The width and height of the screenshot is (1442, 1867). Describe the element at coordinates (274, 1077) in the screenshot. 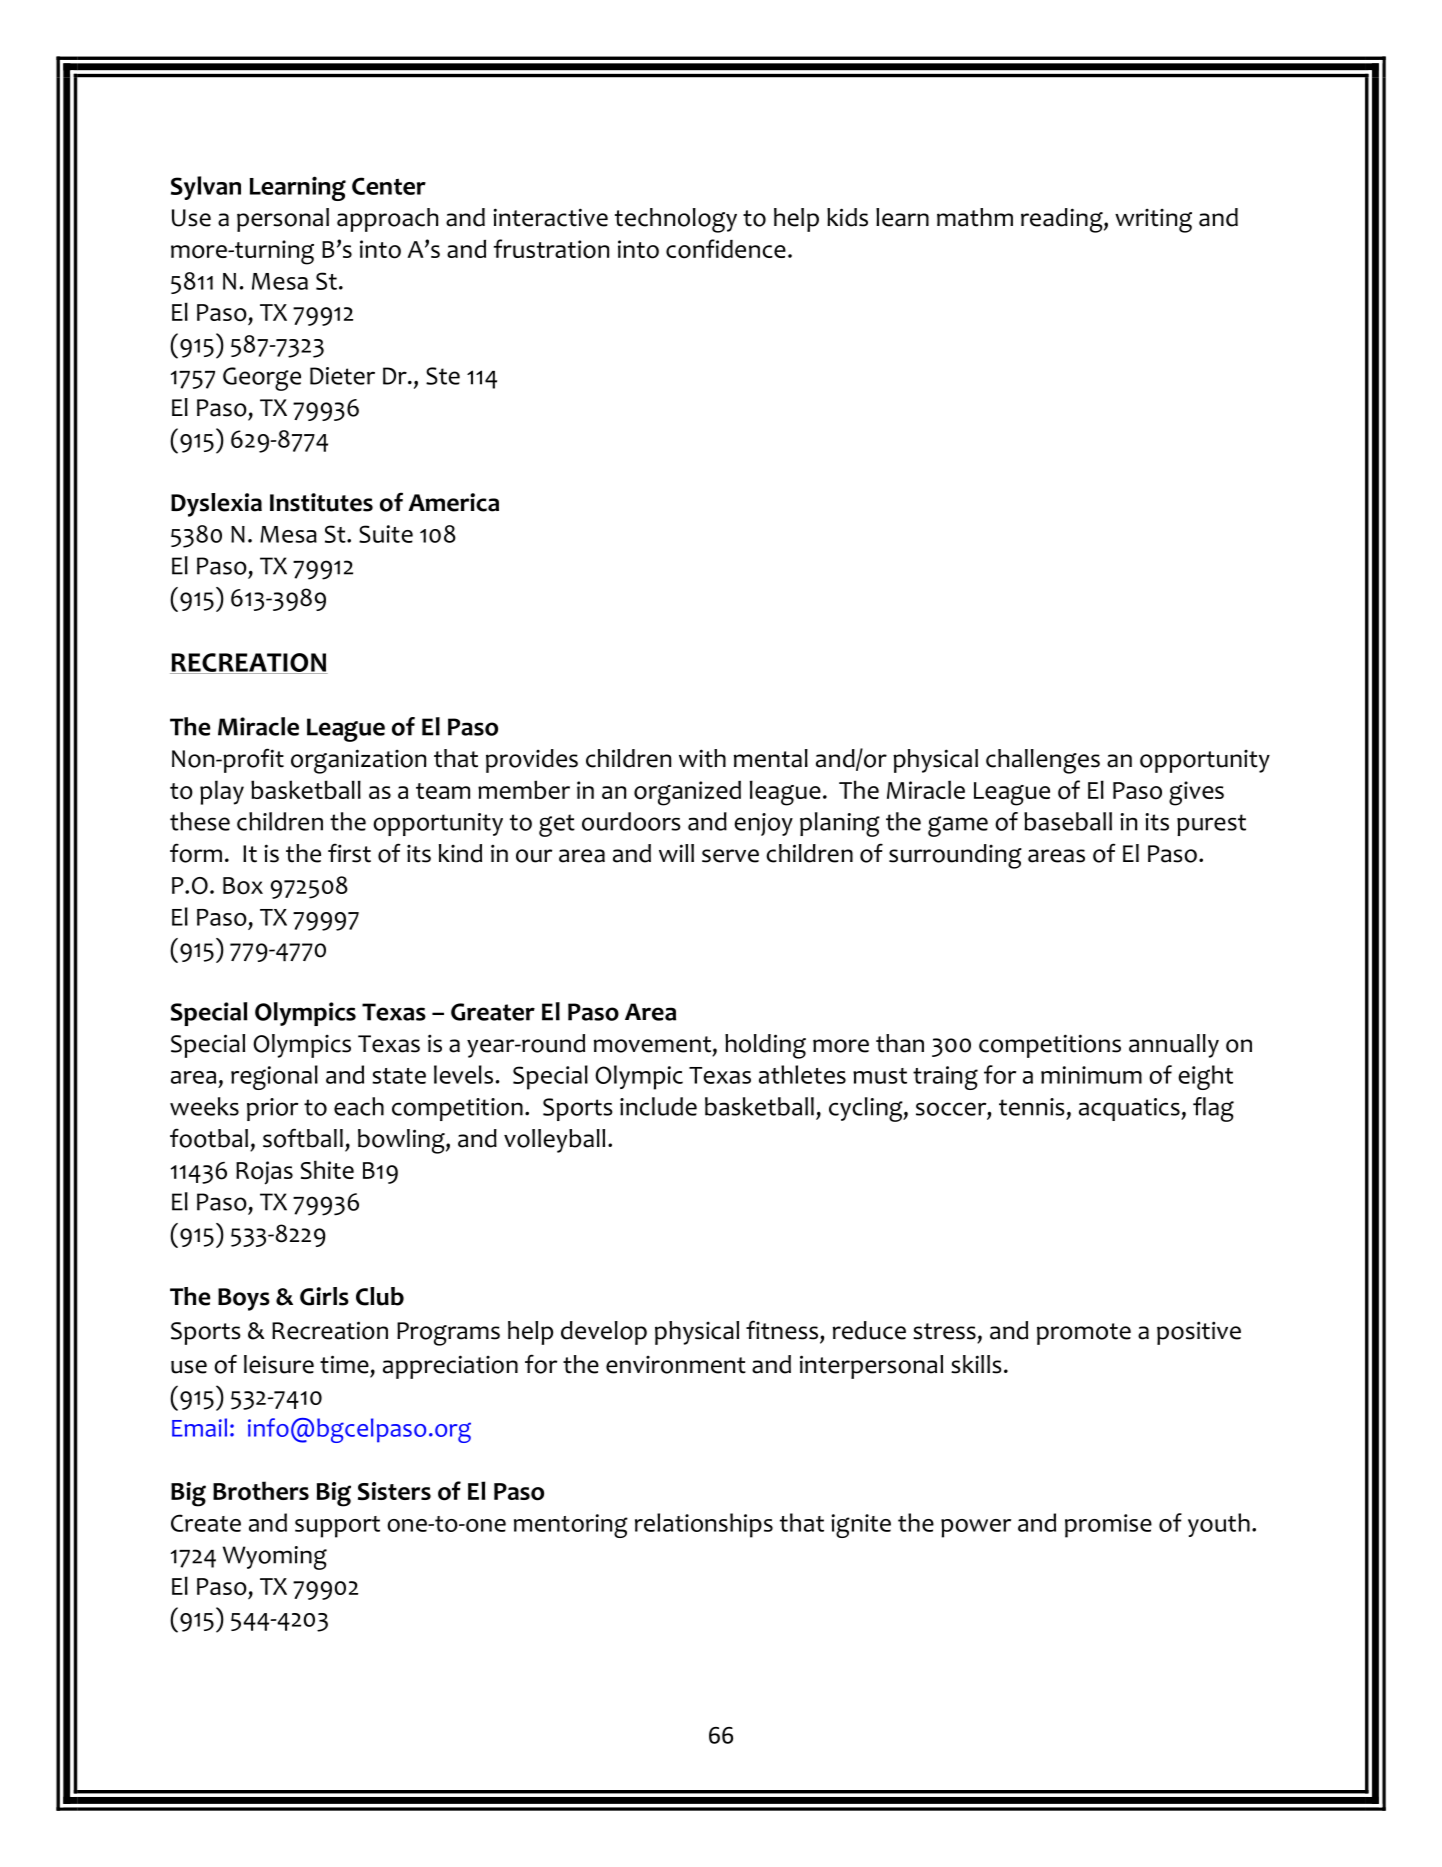

I see `regional` at that location.
